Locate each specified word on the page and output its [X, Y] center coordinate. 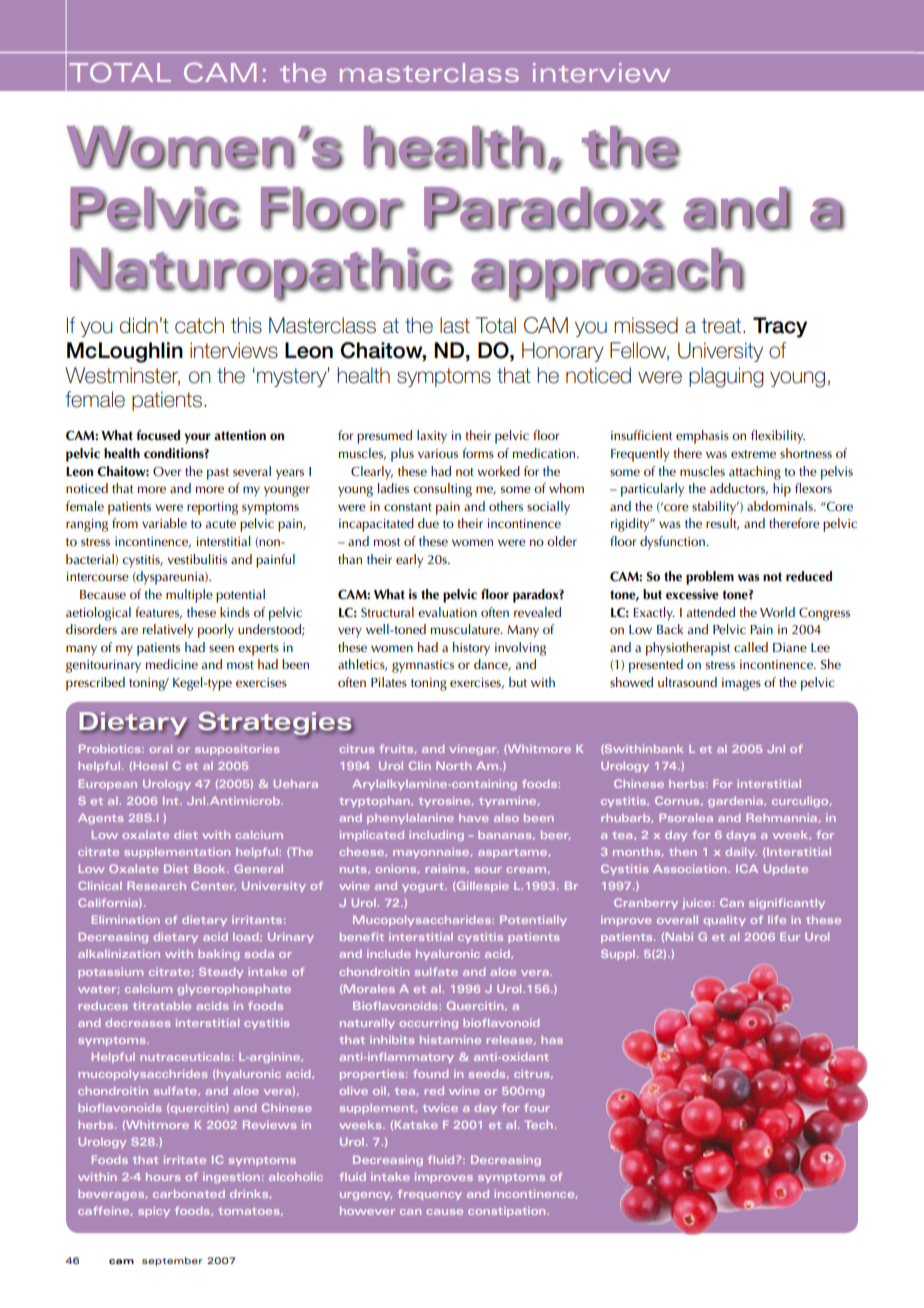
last [455, 325]
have [474, 818]
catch [199, 325]
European [108, 784]
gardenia [736, 802]
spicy [154, 1212]
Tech [539, 1124]
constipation [506, 1212]
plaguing [726, 377]
